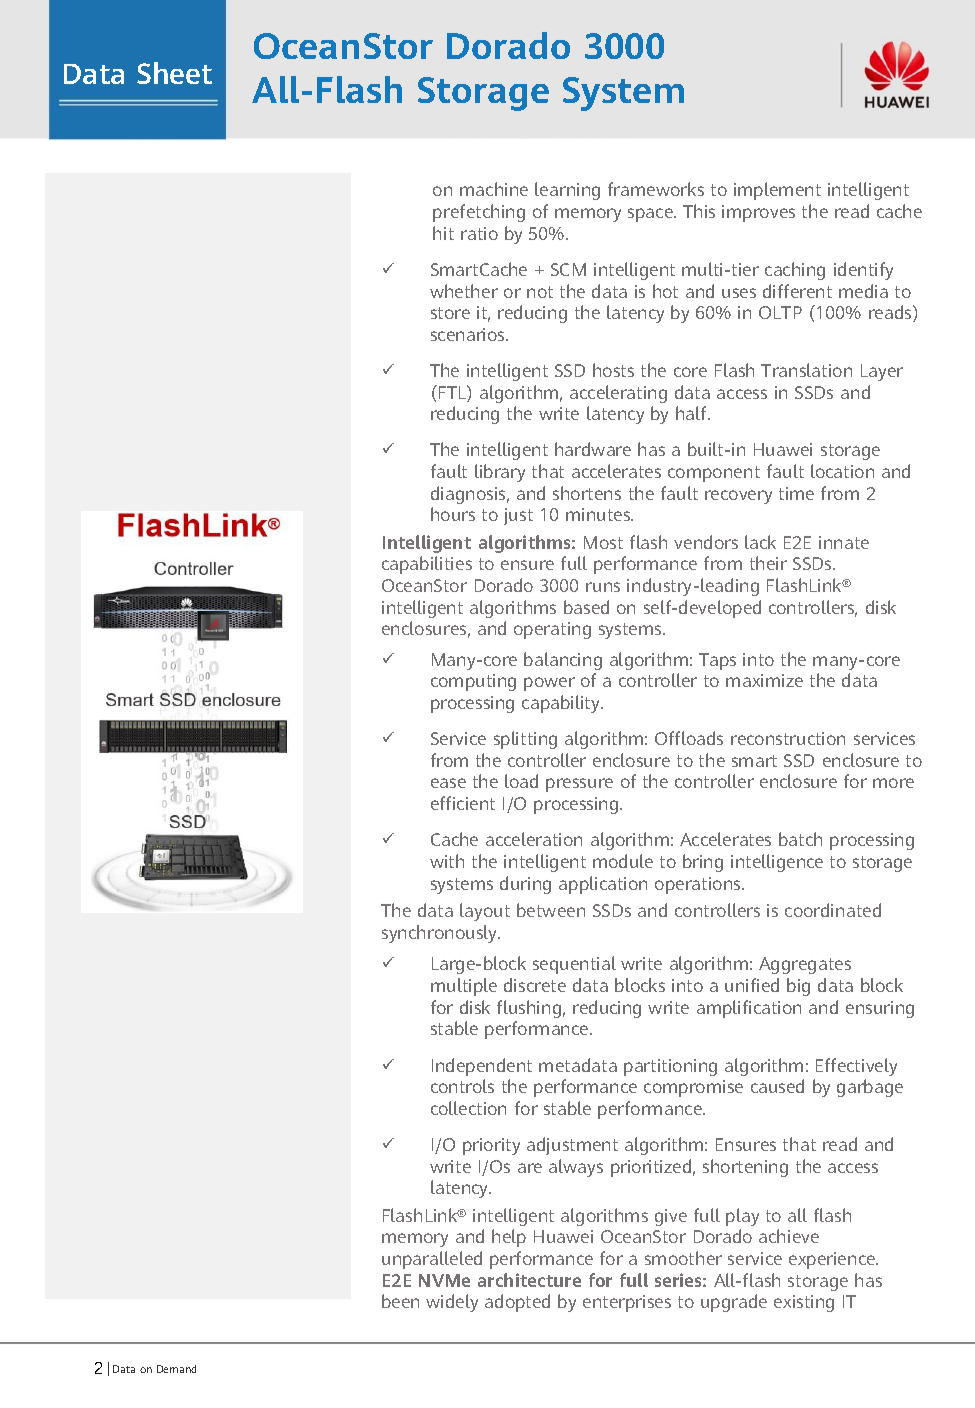  I want to click on time, so click(796, 493).
